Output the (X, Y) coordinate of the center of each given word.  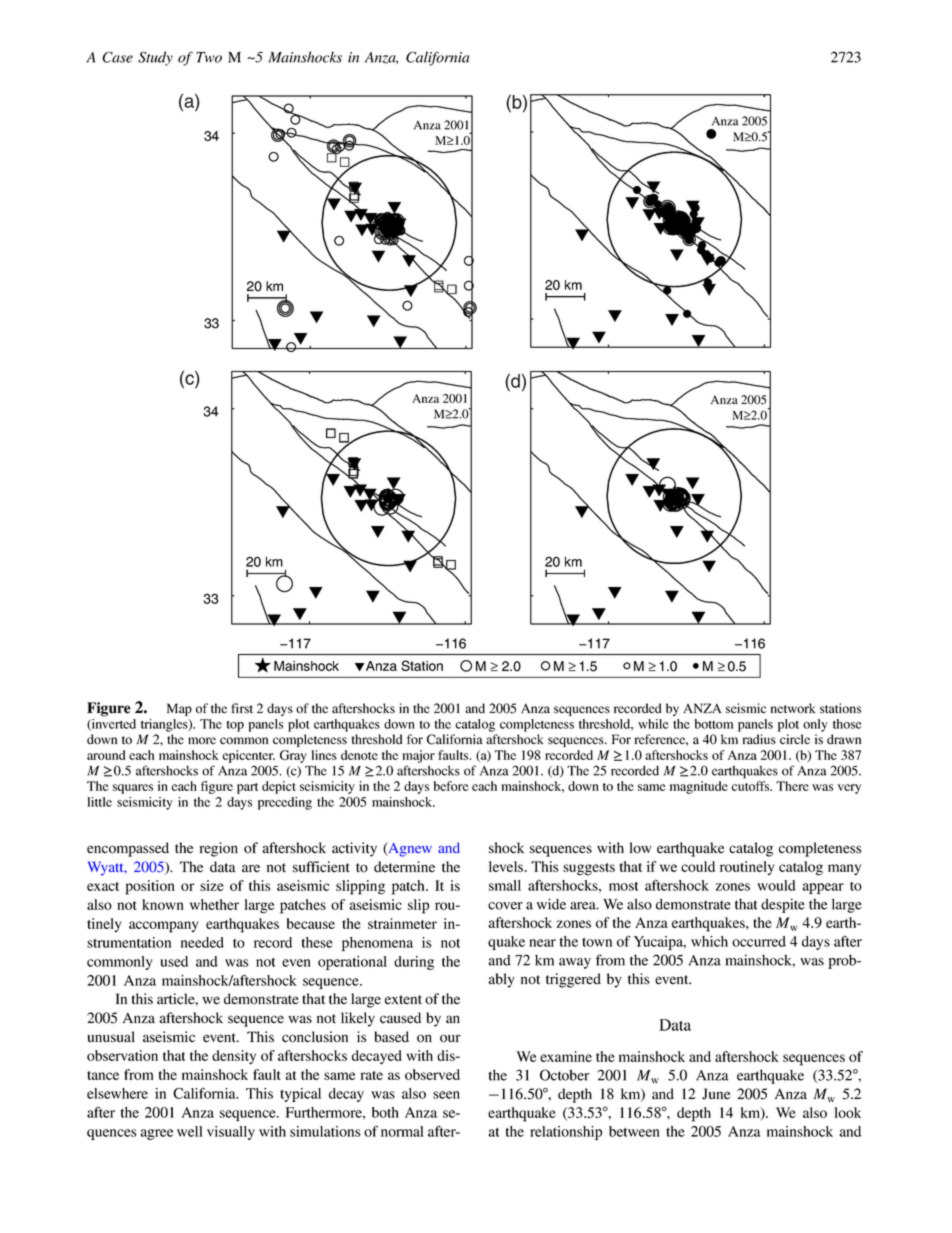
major (418, 756)
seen (446, 1095)
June (716, 1094)
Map (179, 709)
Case (117, 57)
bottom (713, 724)
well (190, 1131)
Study (155, 58)
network (793, 708)
